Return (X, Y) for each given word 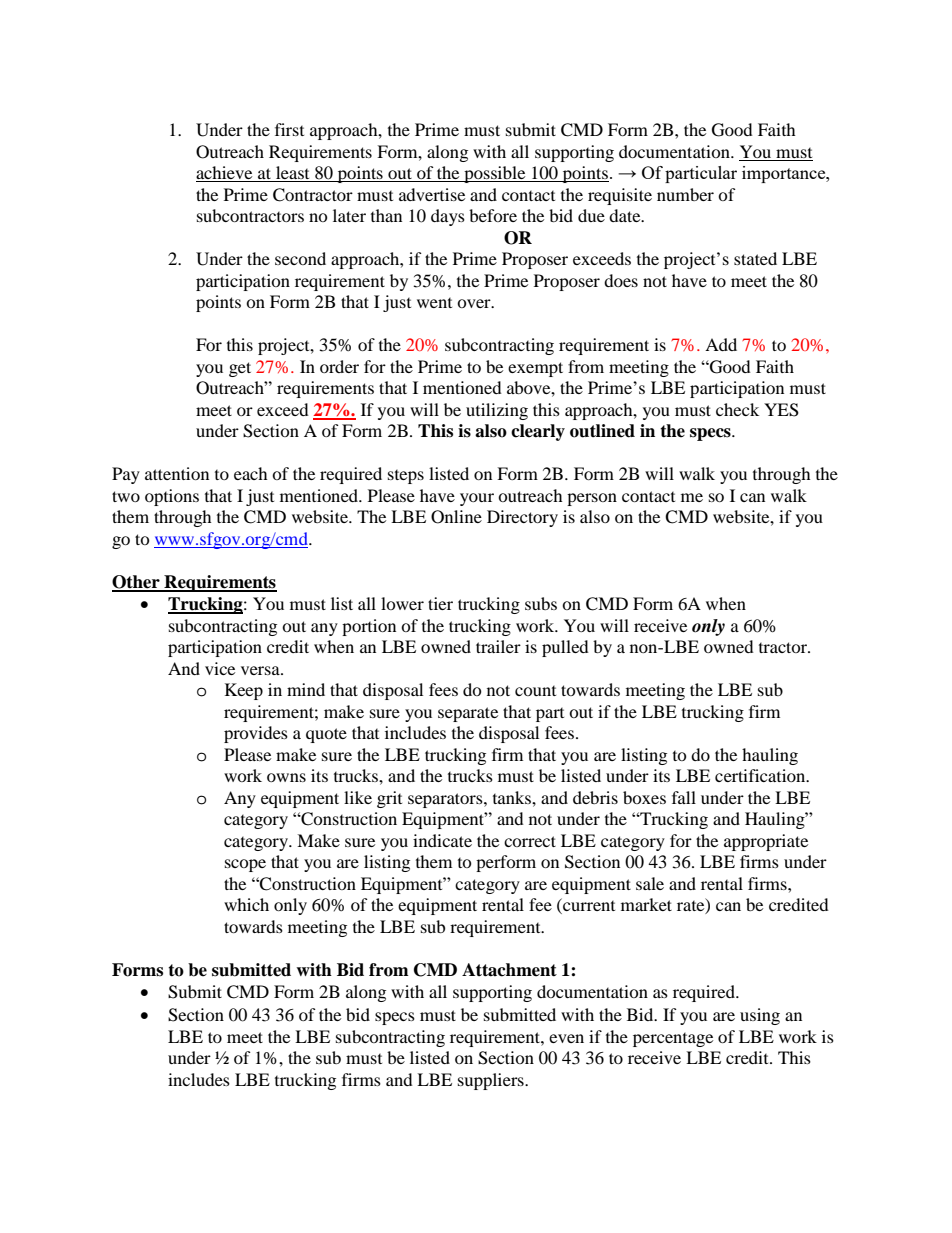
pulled (565, 648)
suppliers (492, 1081)
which (246, 904)
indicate (442, 840)
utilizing (497, 411)
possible (495, 174)
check (737, 409)
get (240, 369)
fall (684, 797)
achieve (225, 174)
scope (245, 865)
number (685, 194)
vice (220, 668)
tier (440, 603)
